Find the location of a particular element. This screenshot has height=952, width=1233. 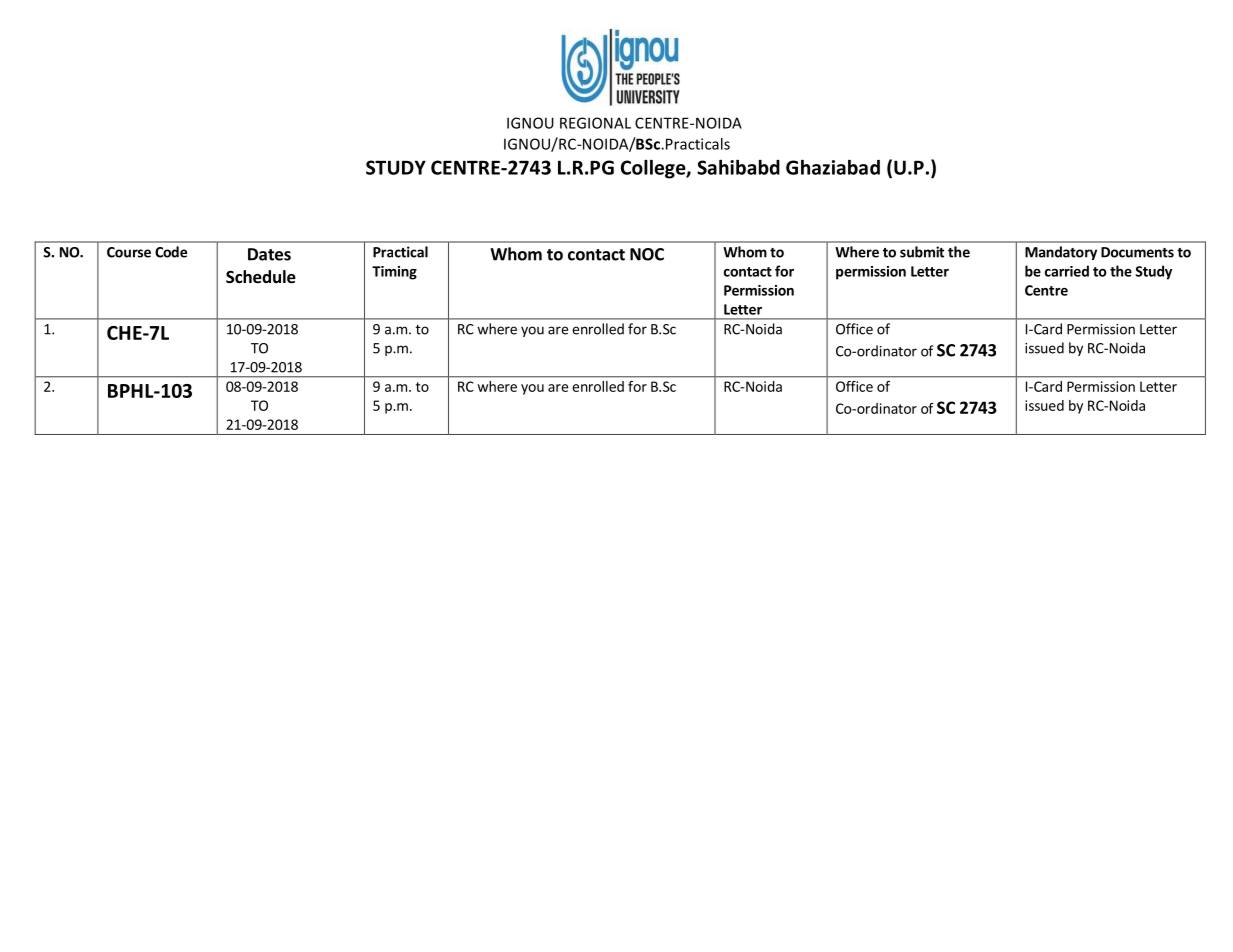

Schedule is located at coordinates (261, 277).
